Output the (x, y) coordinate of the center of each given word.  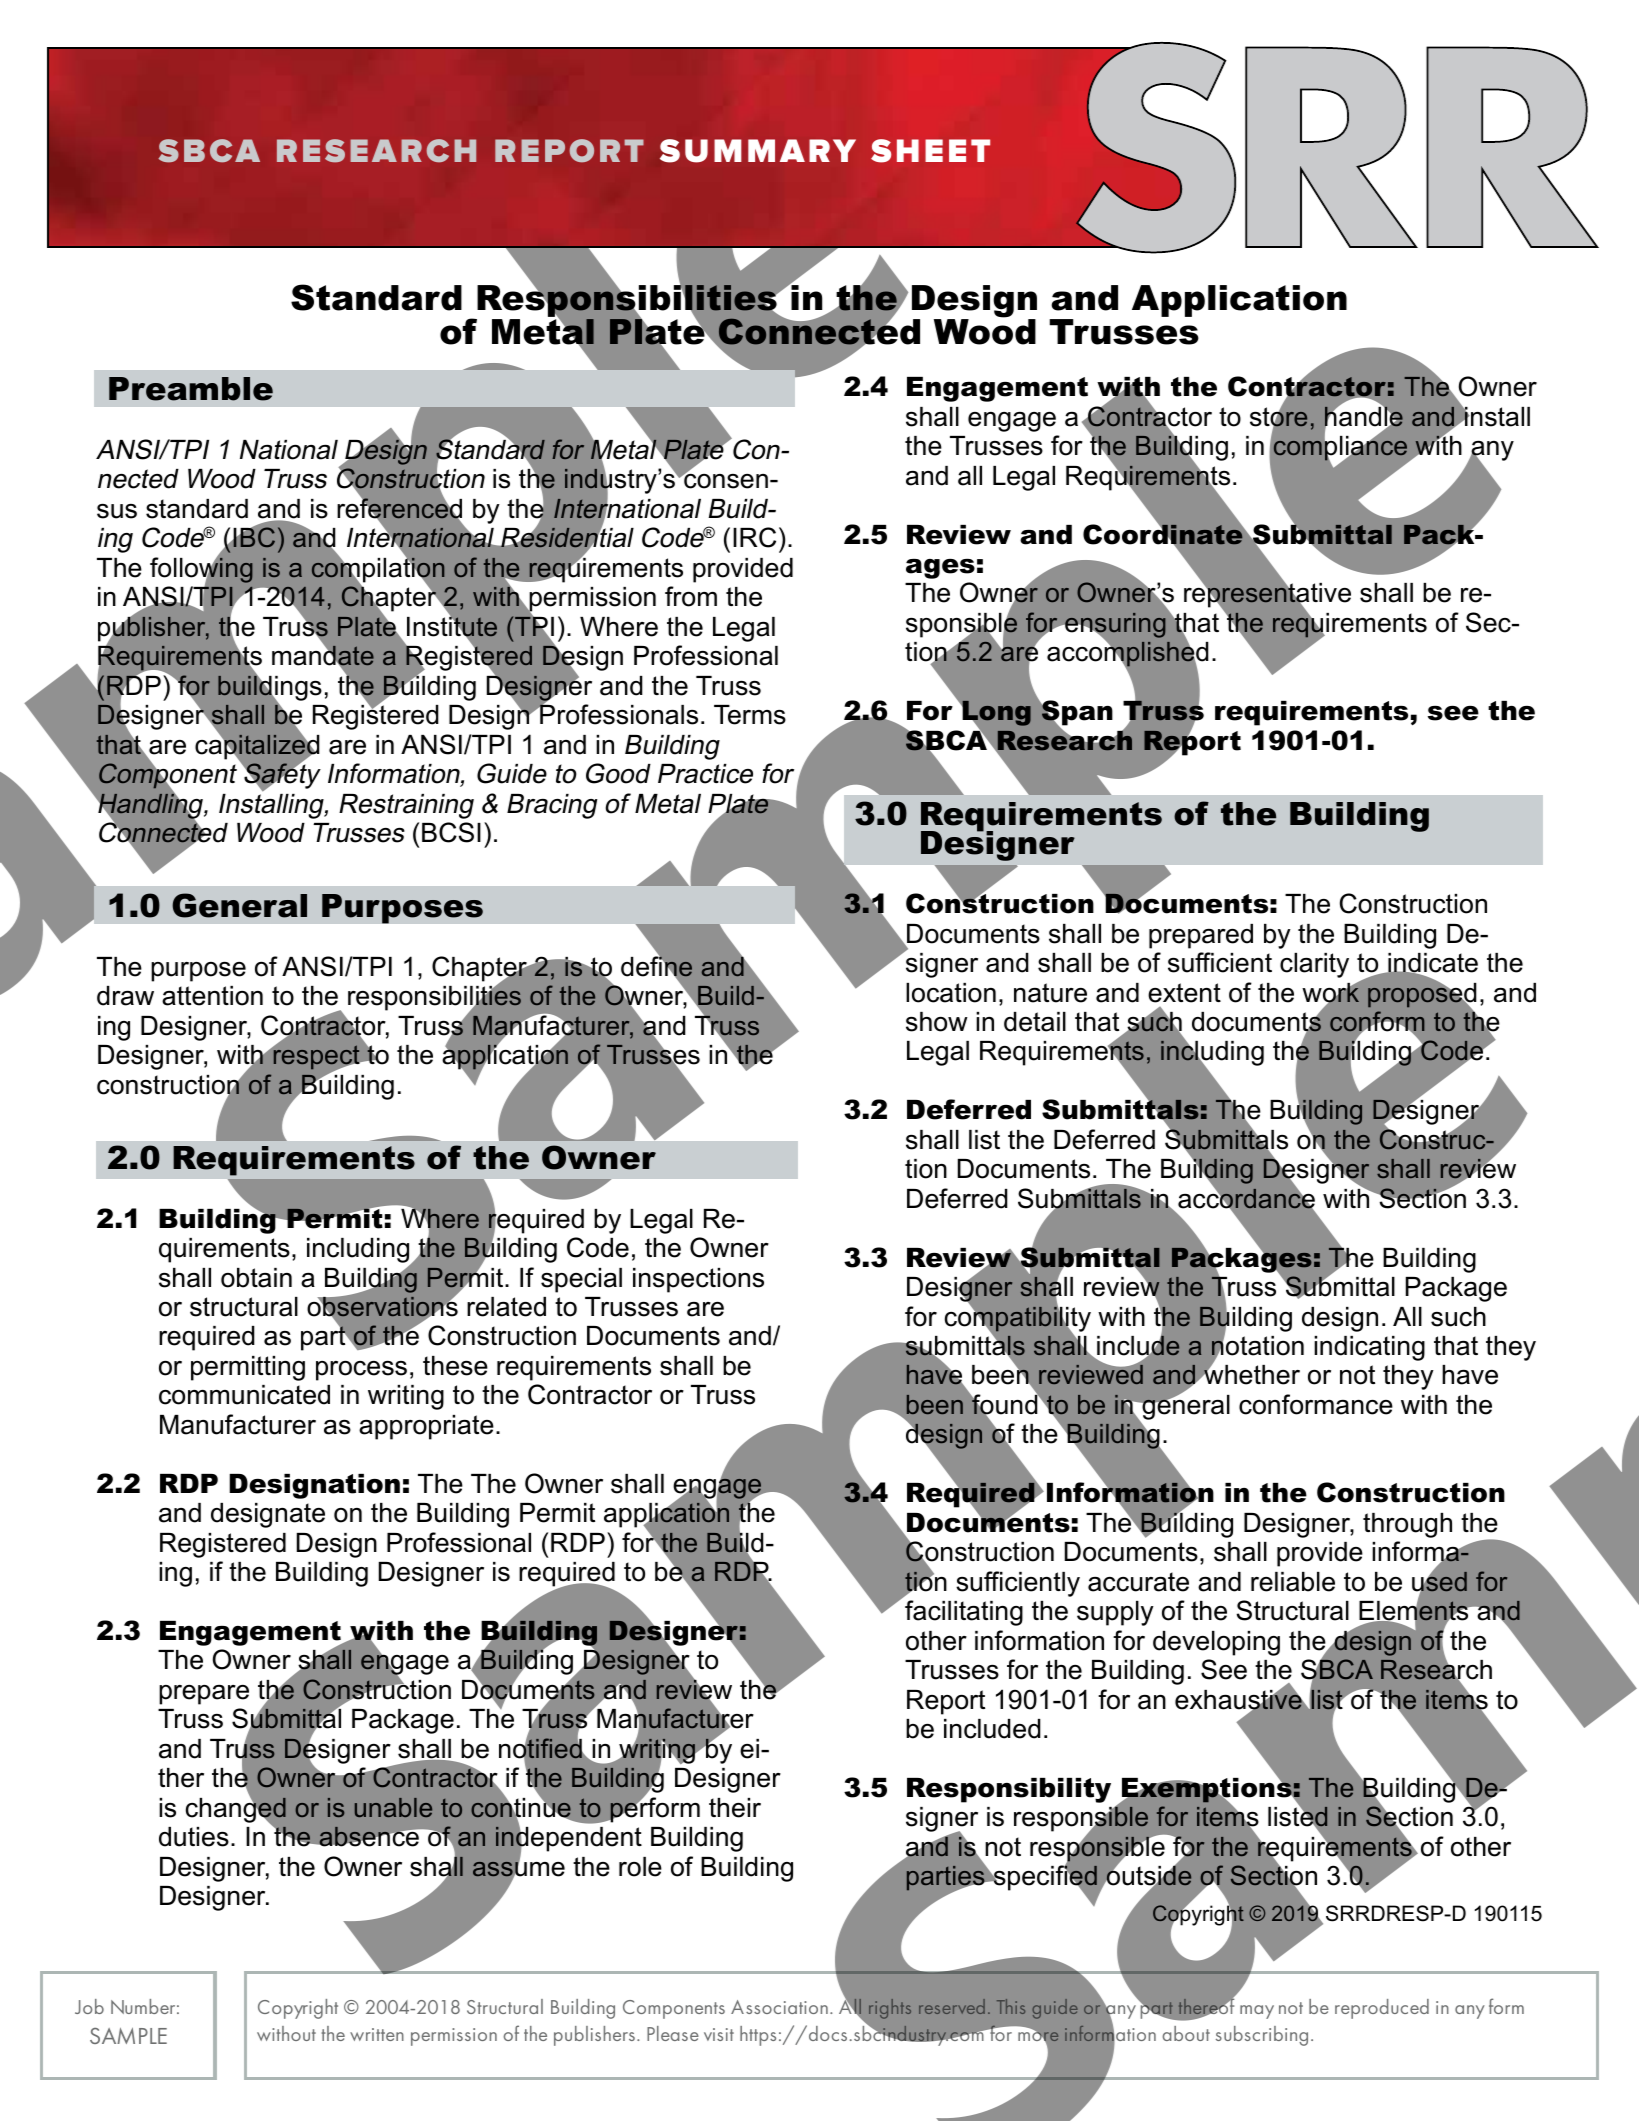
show (937, 1022)
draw (125, 996)
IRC (754, 537)
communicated (244, 1395)
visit (719, 2034)
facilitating (964, 1613)
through (1407, 1525)
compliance (1340, 448)
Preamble (191, 389)
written (377, 2034)
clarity (1314, 965)
